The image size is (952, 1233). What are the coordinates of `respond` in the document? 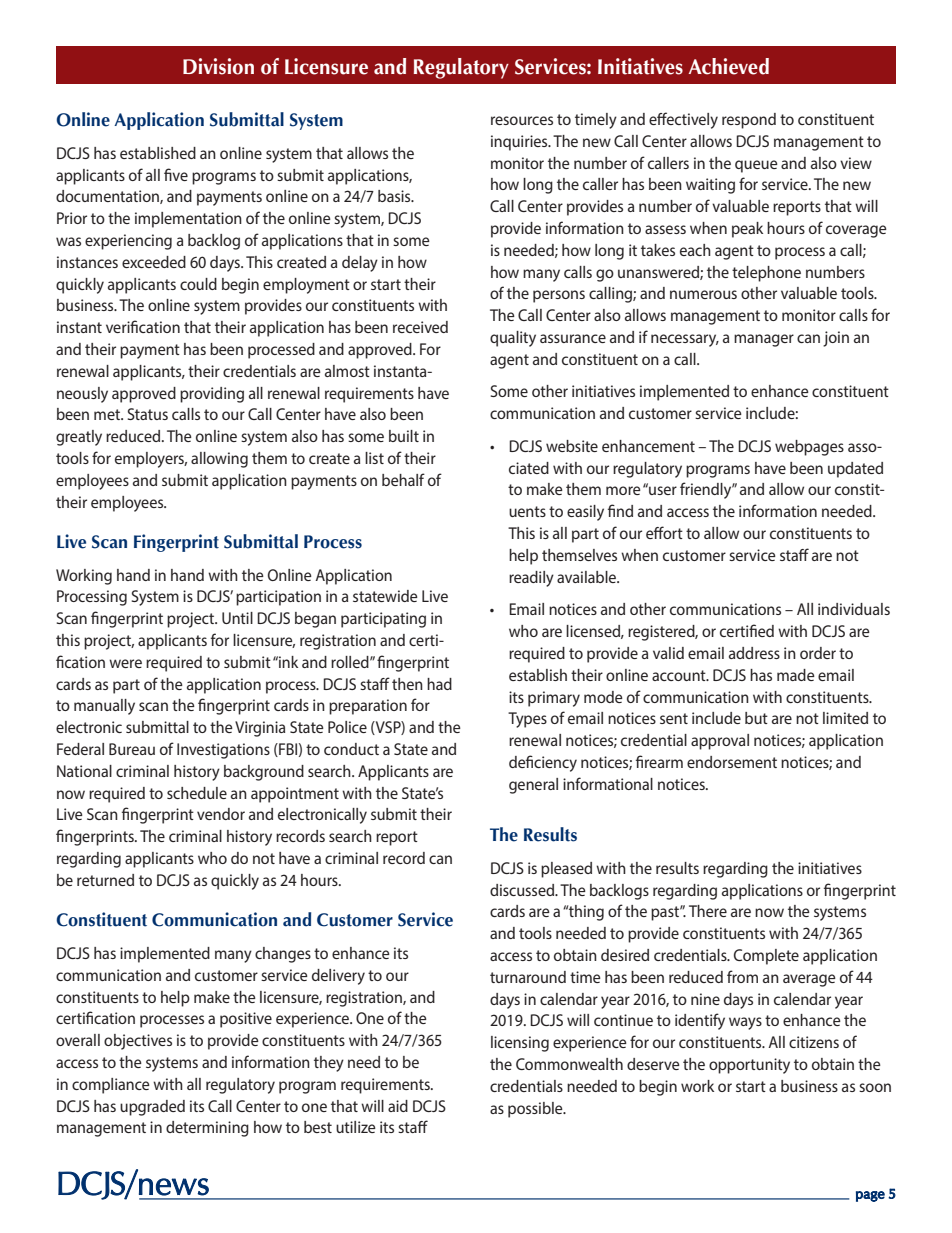 It's located at (749, 121).
